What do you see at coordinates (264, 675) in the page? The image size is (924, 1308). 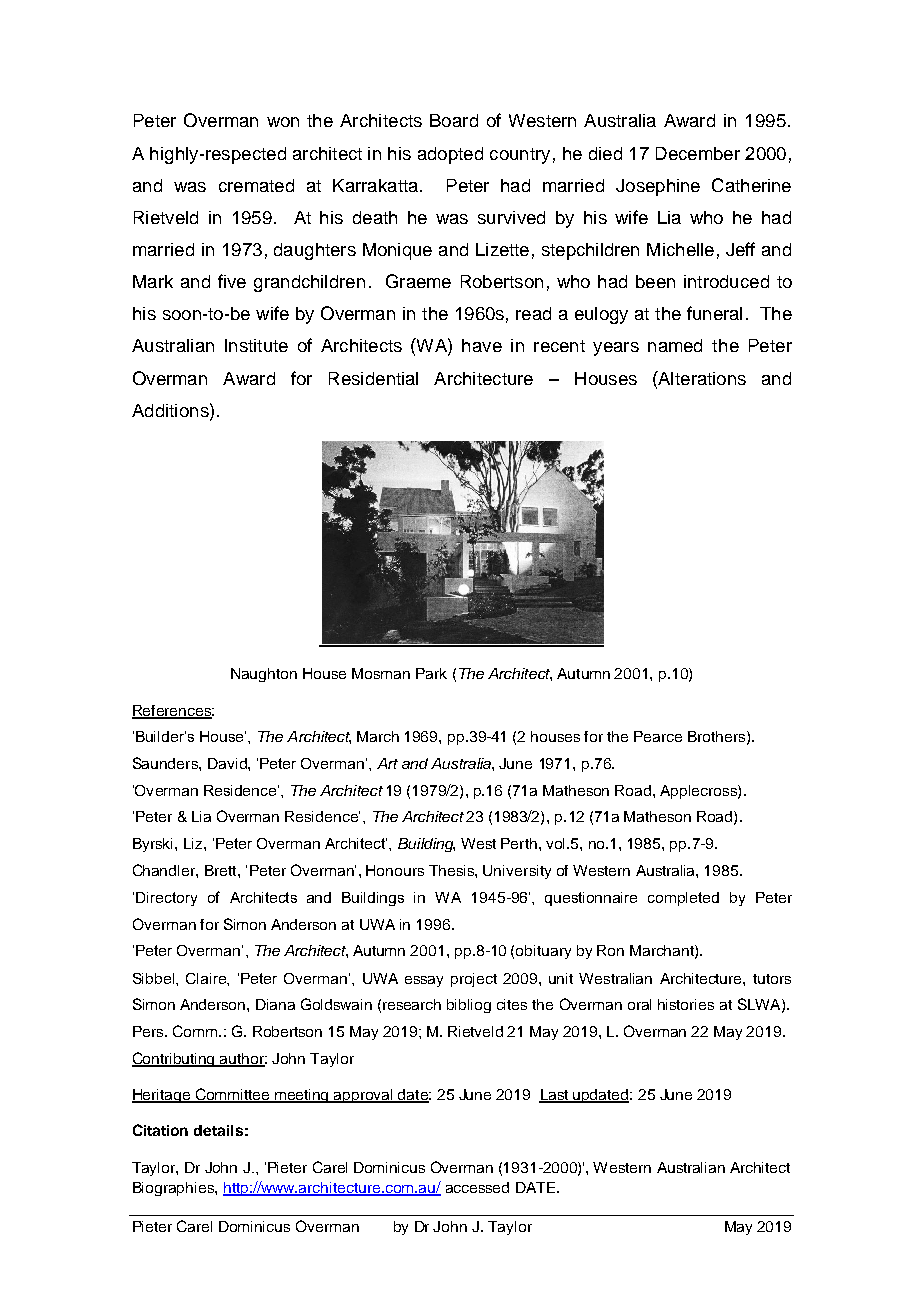 I see `Naughton` at bounding box center [264, 675].
